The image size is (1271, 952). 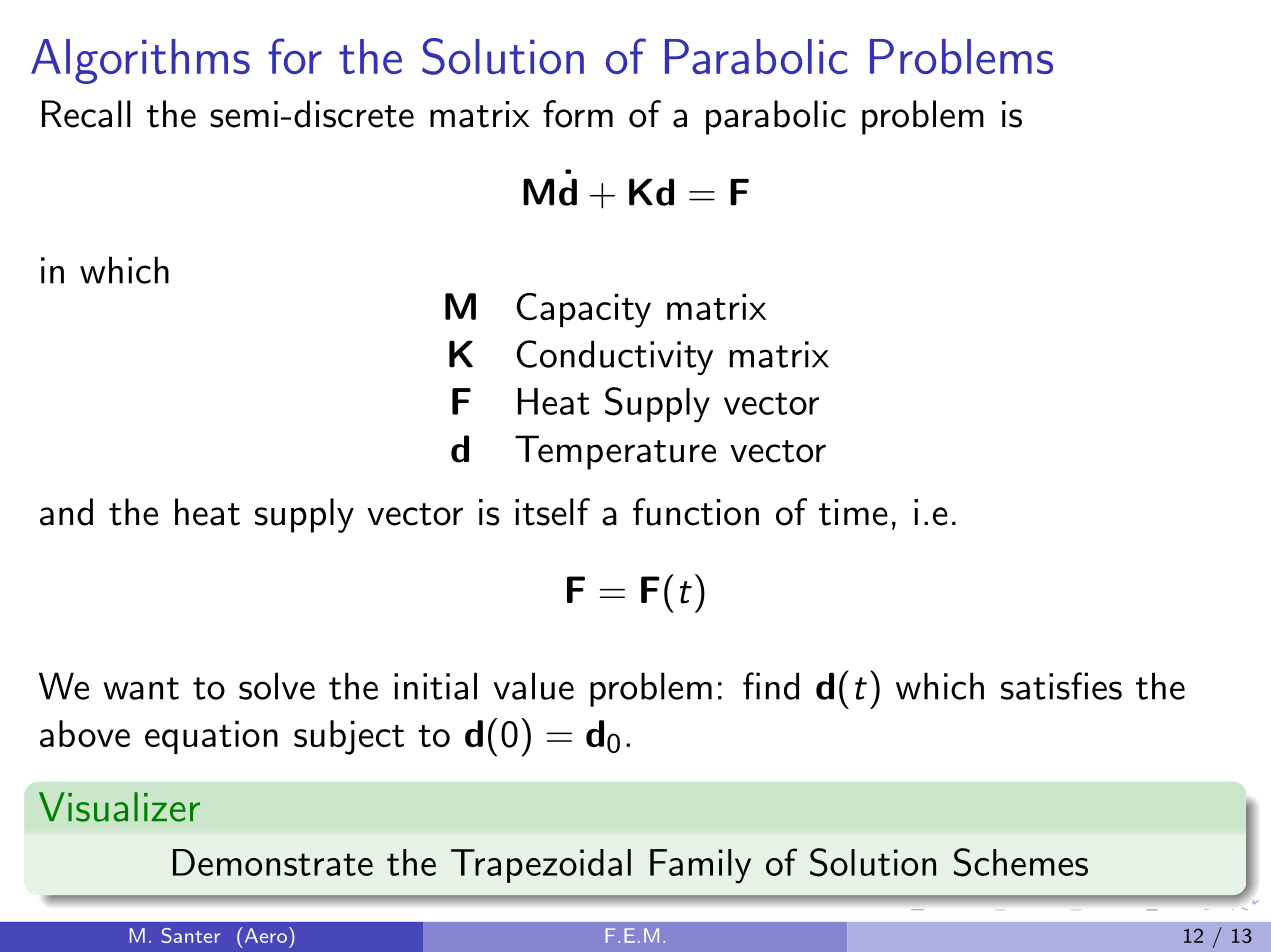 I want to click on Trapezoidal, so click(x=541, y=866).
